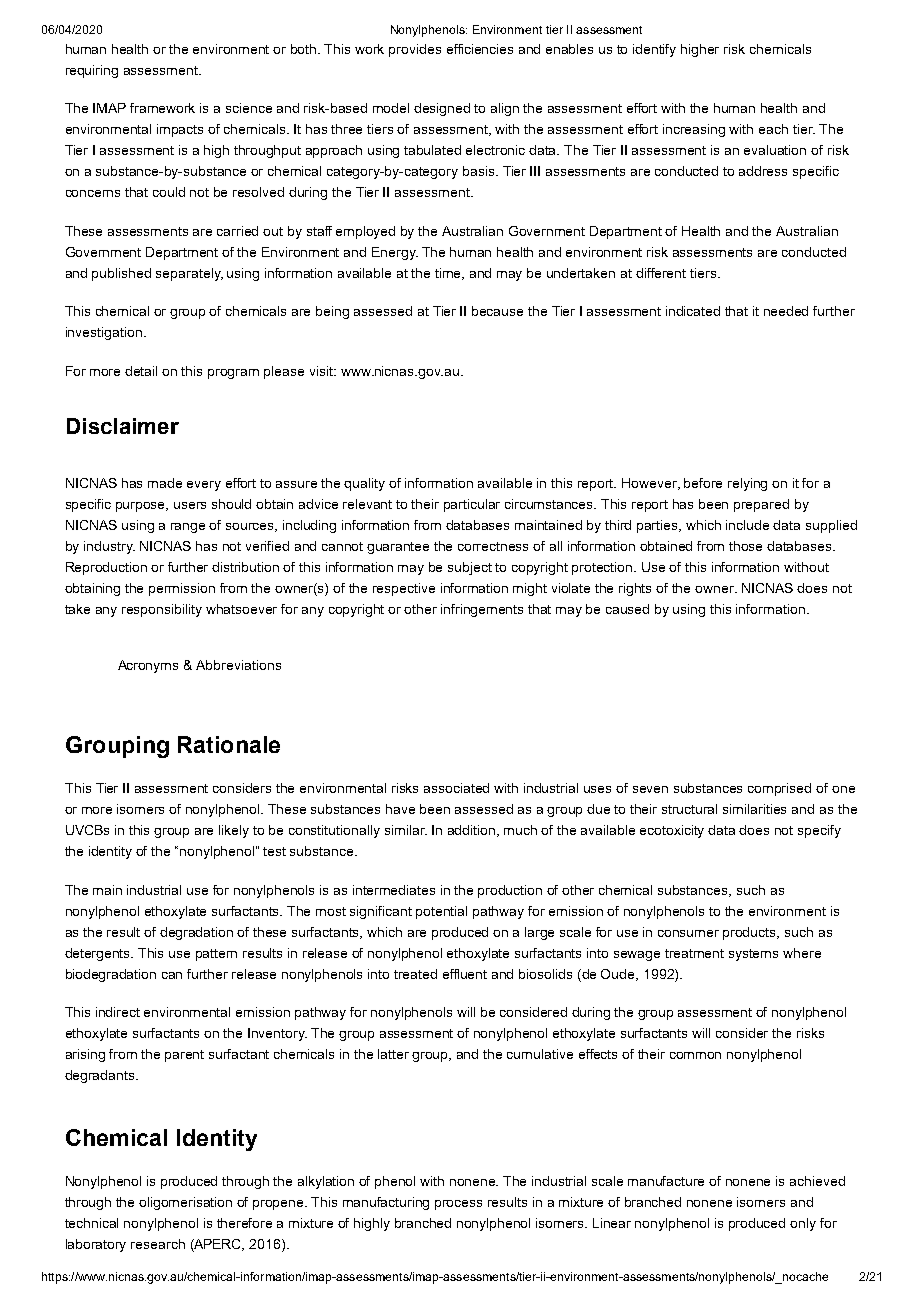 The height and width of the screenshot is (1307, 924). What do you see at coordinates (773, 129) in the screenshot?
I see `each` at bounding box center [773, 129].
